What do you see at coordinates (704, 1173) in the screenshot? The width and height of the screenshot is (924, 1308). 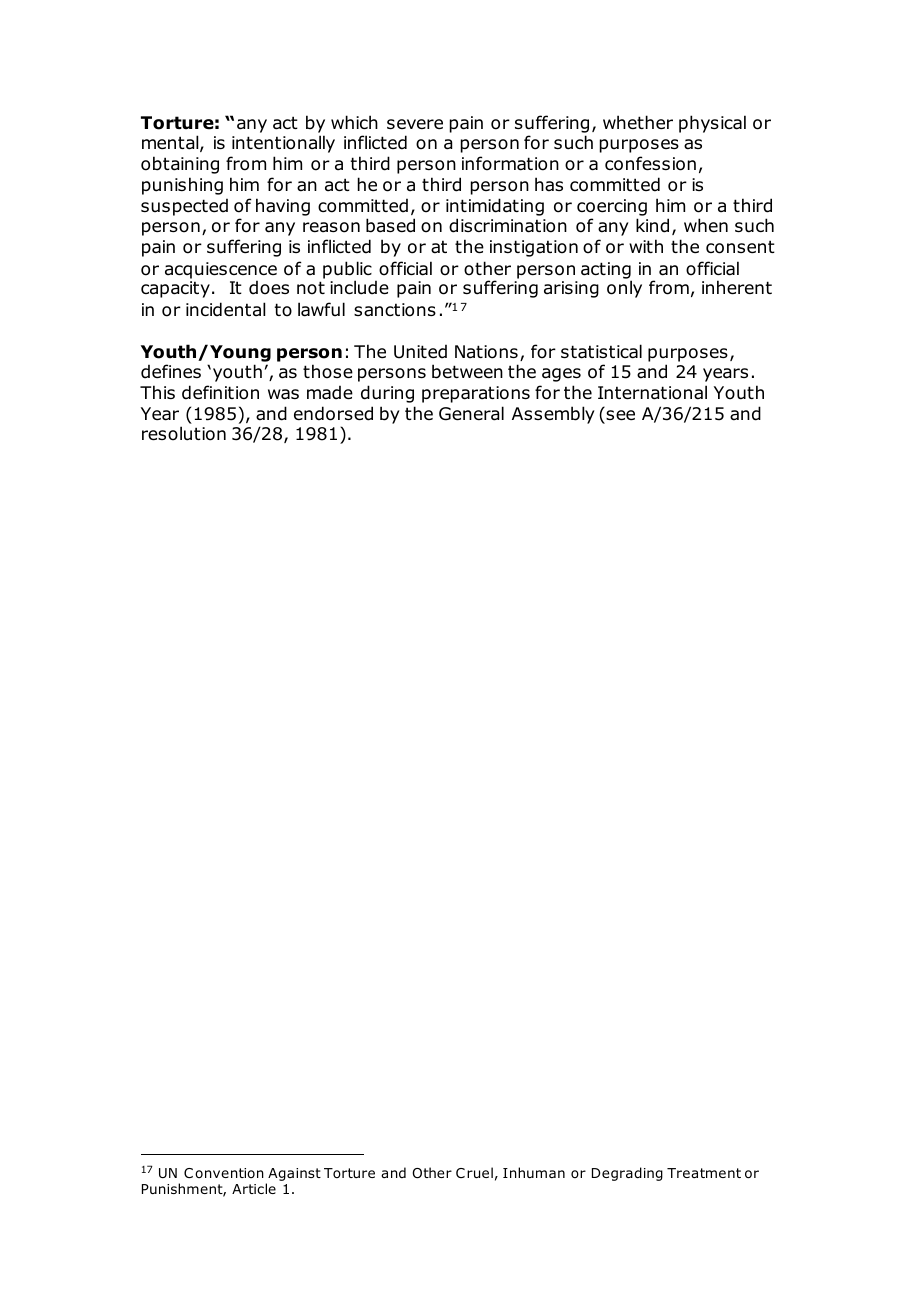 I see `Treatment` at bounding box center [704, 1173].
